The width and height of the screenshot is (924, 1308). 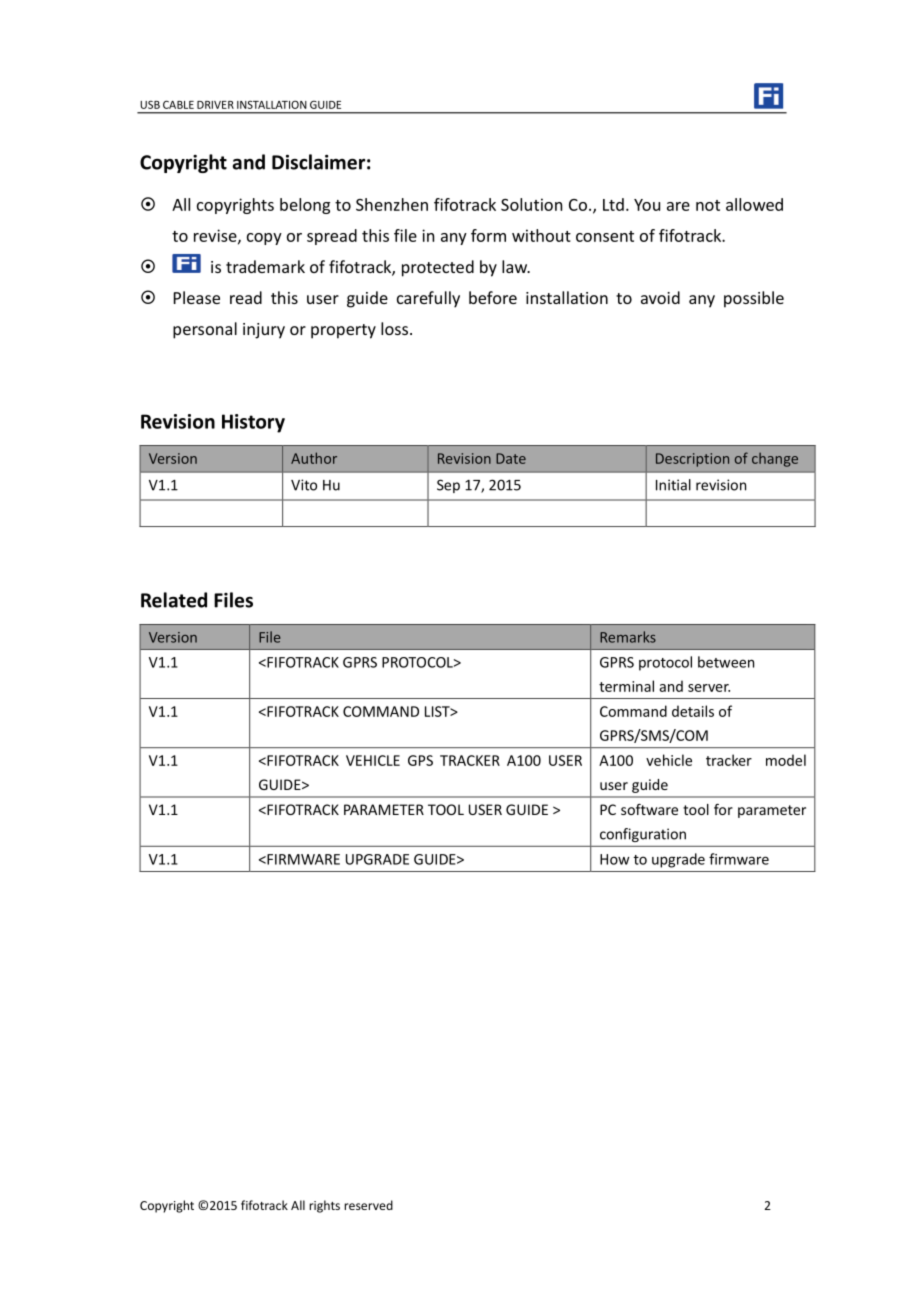 I want to click on GPS, so click(x=420, y=760).
